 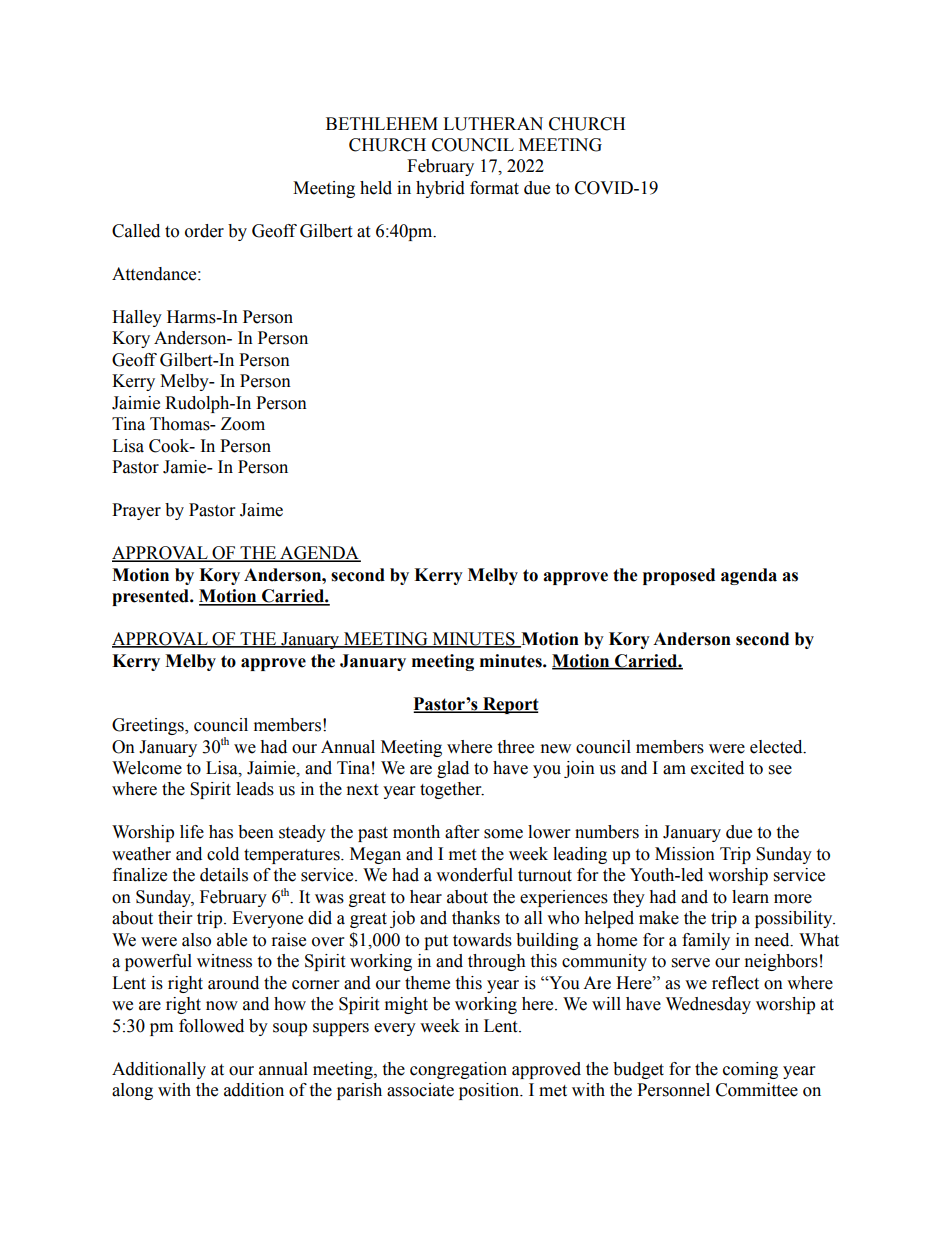 I want to click on presented, so click(x=151, y=597).
